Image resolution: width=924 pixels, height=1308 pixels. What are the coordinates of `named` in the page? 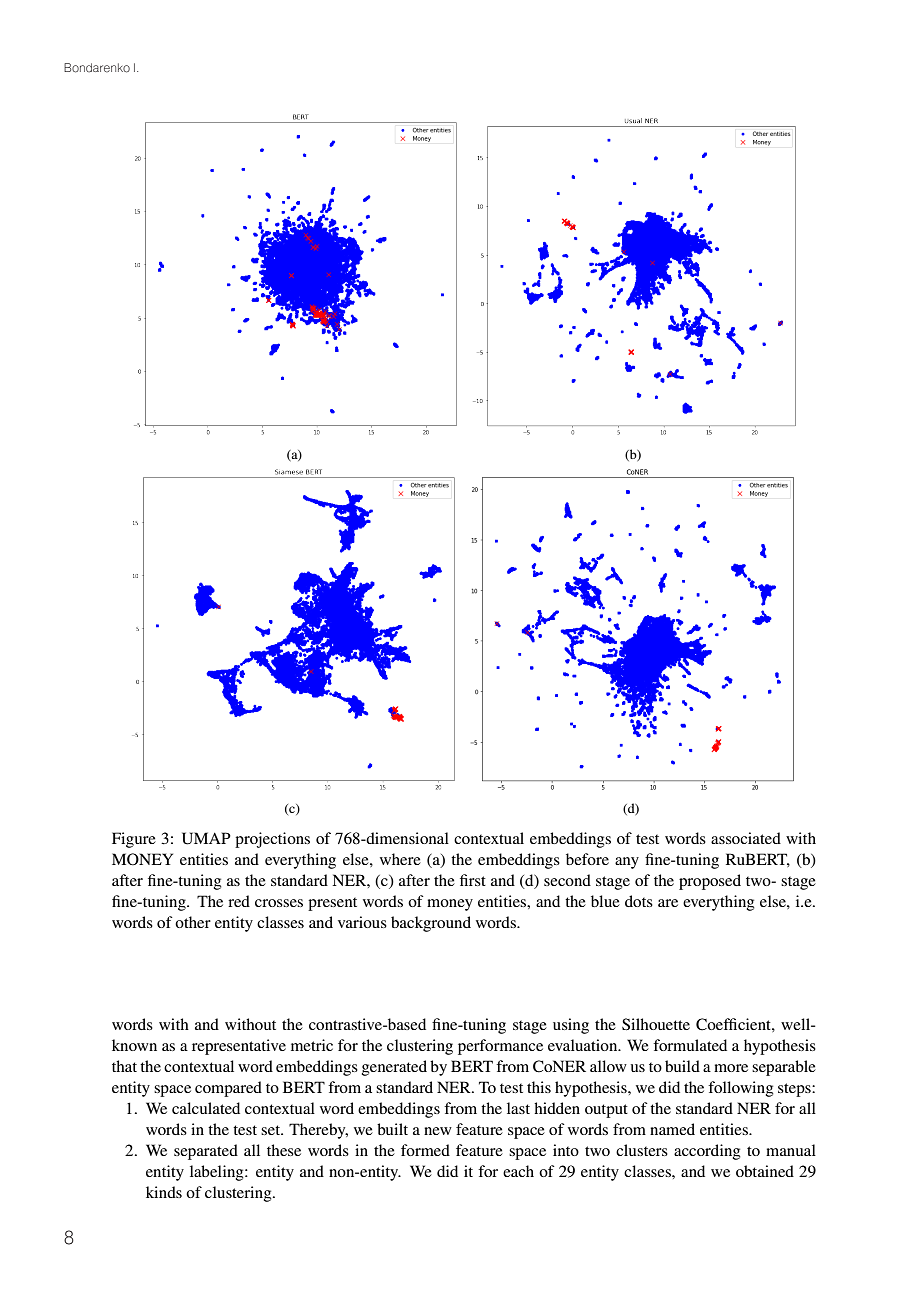 It's located at (672, 1129).
